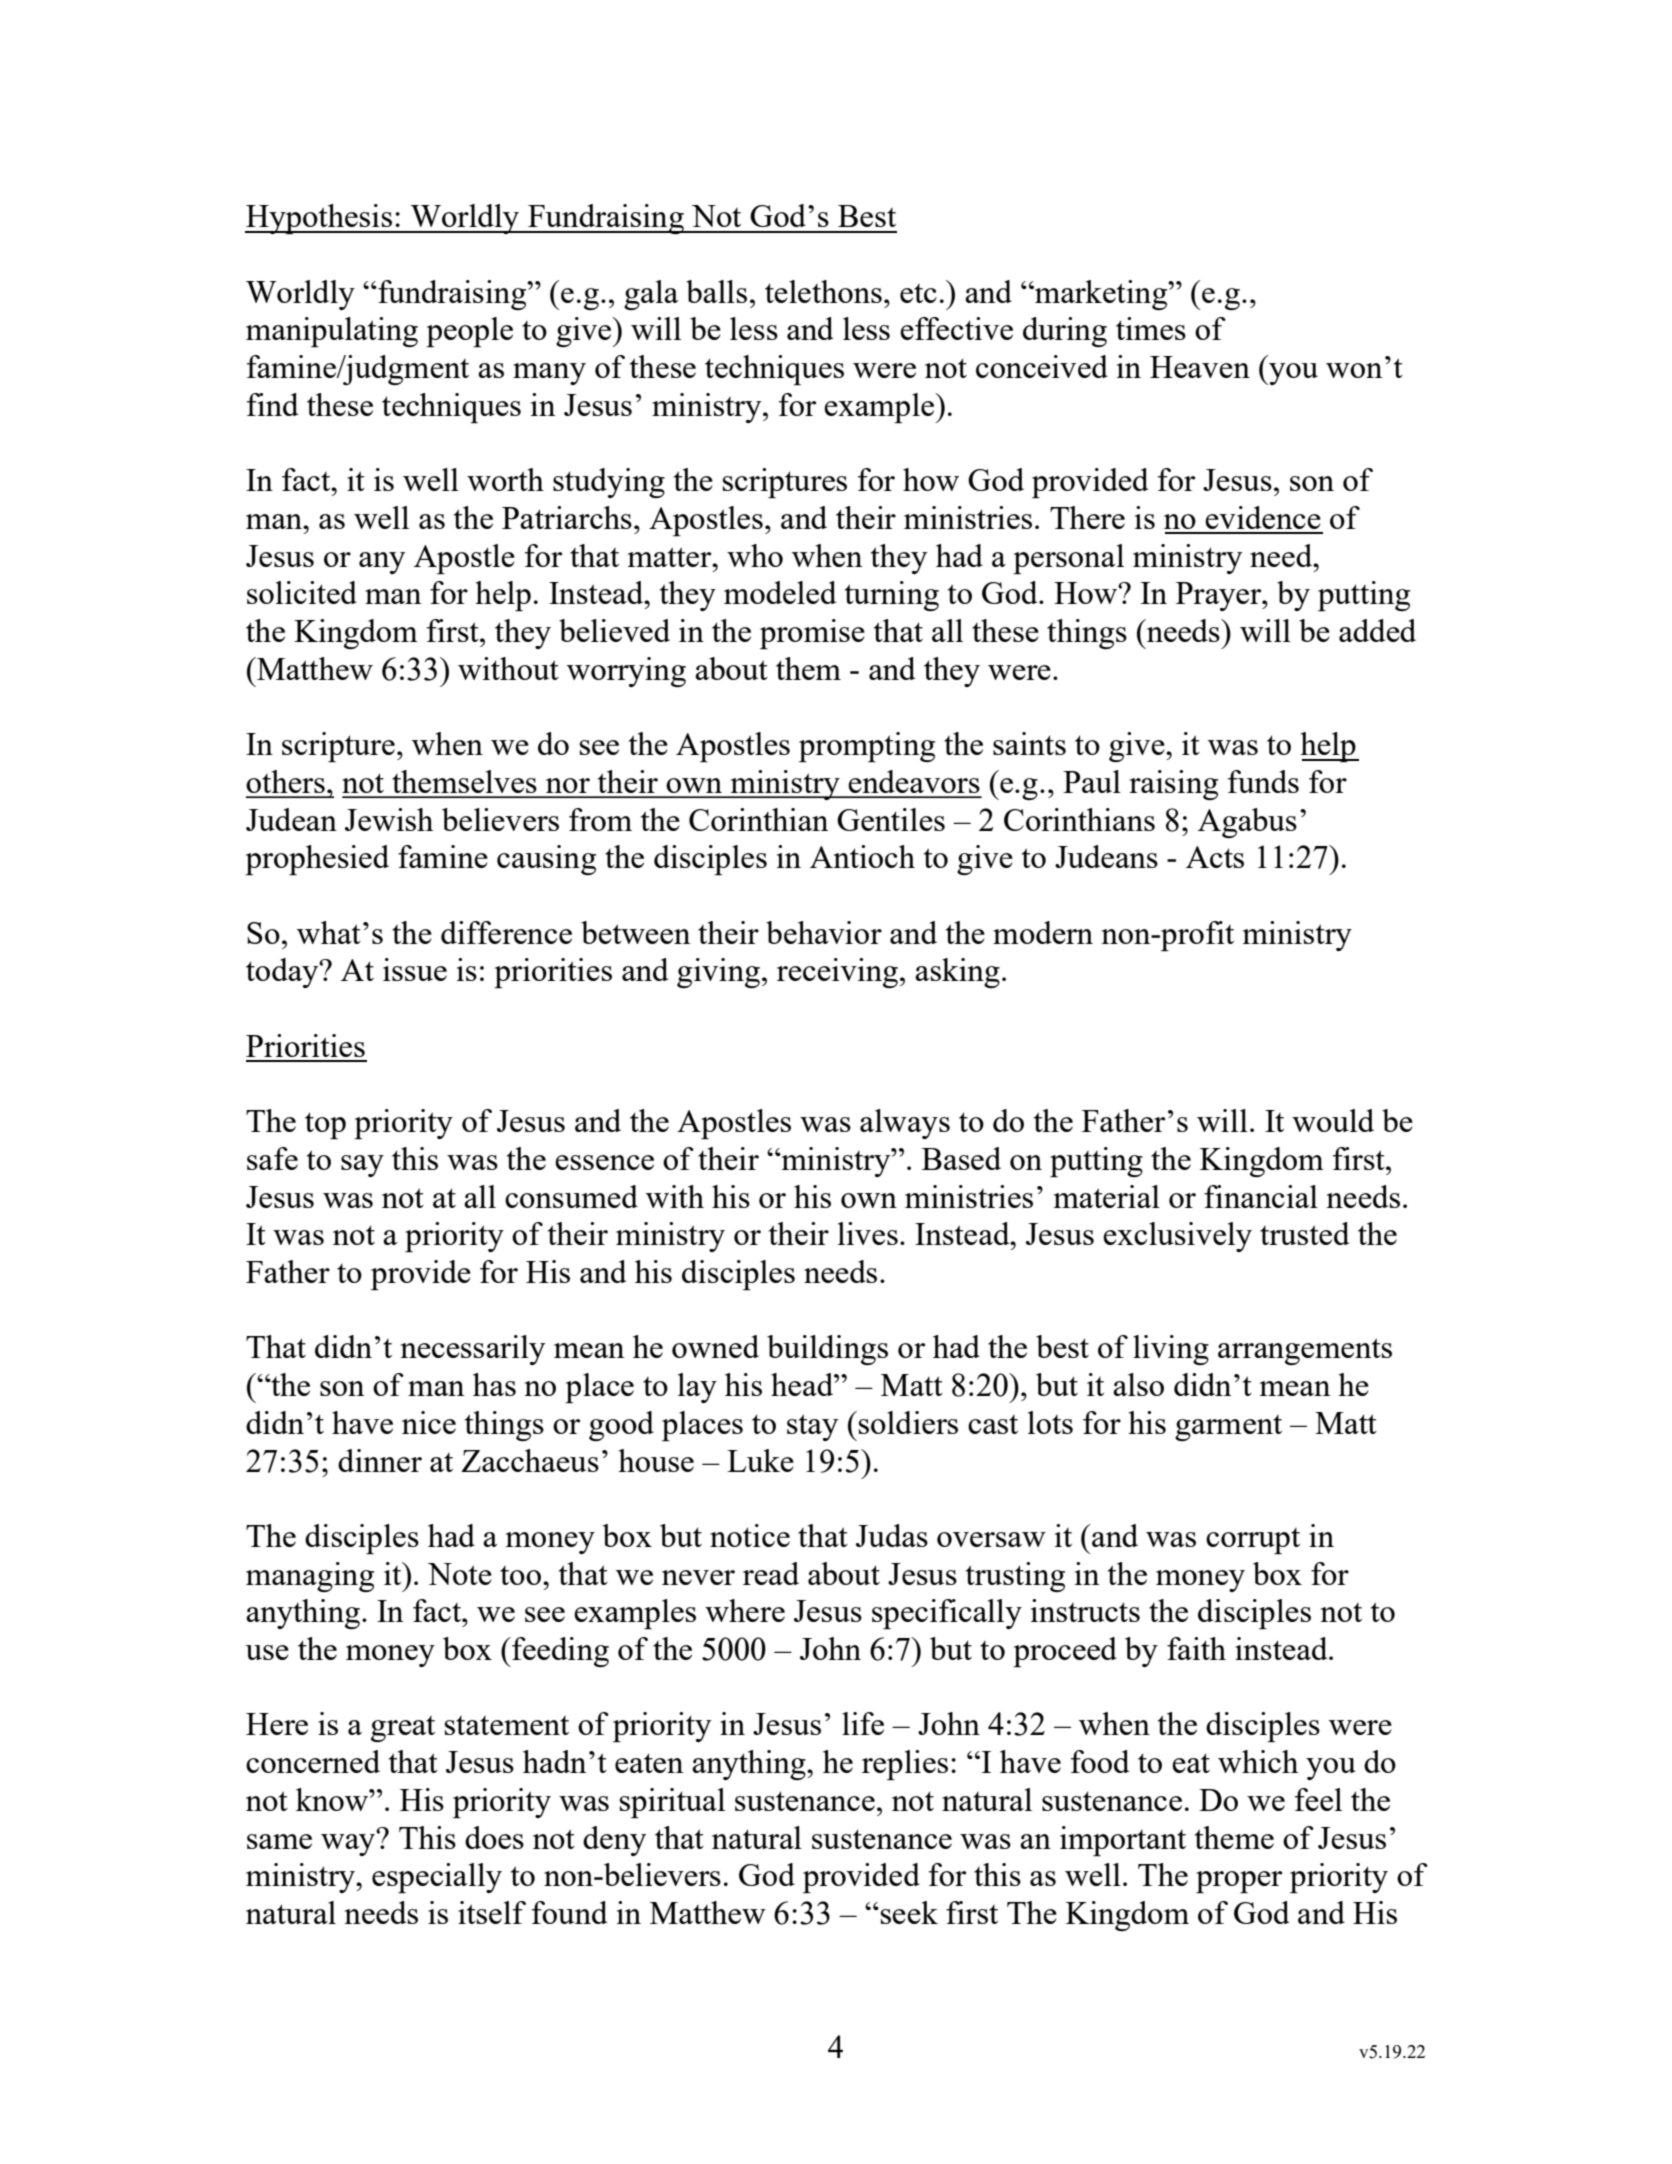  What do you see at coordinates (908, 1912) in the page?
I see `seek` at bounding box center [908, 1912].
